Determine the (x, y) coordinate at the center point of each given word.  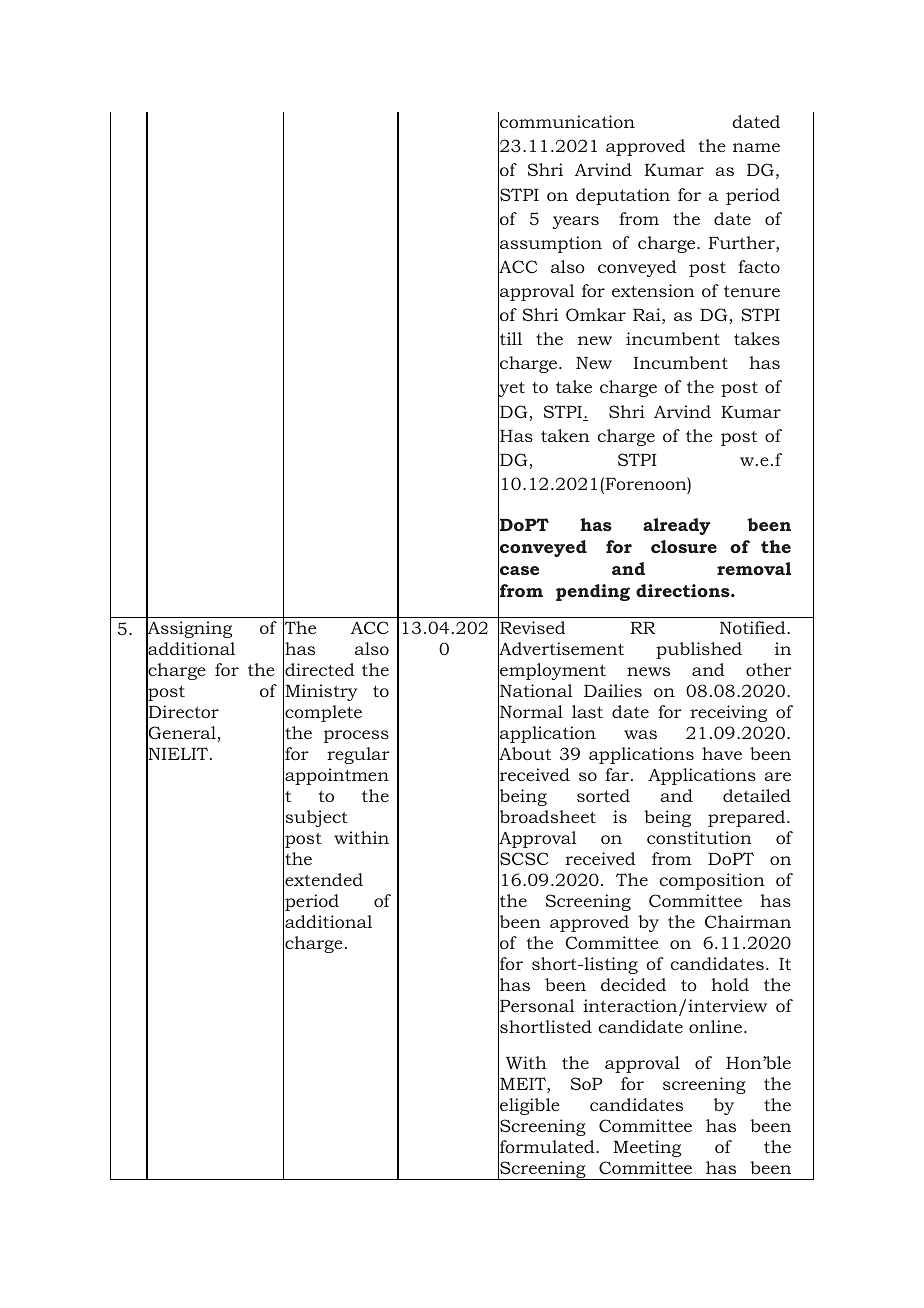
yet (511, 390)
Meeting (647, 1148)
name (756, 147)
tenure (752, 291)
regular (358, 755)
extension (653, 290)
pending (593, 592)
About (524, 754)
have (722, 753)
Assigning (189, 630)
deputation (623, 196)
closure (684, 546)
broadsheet (547, 817)
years (576, 222)
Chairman (748, 921)
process (356, 736)
